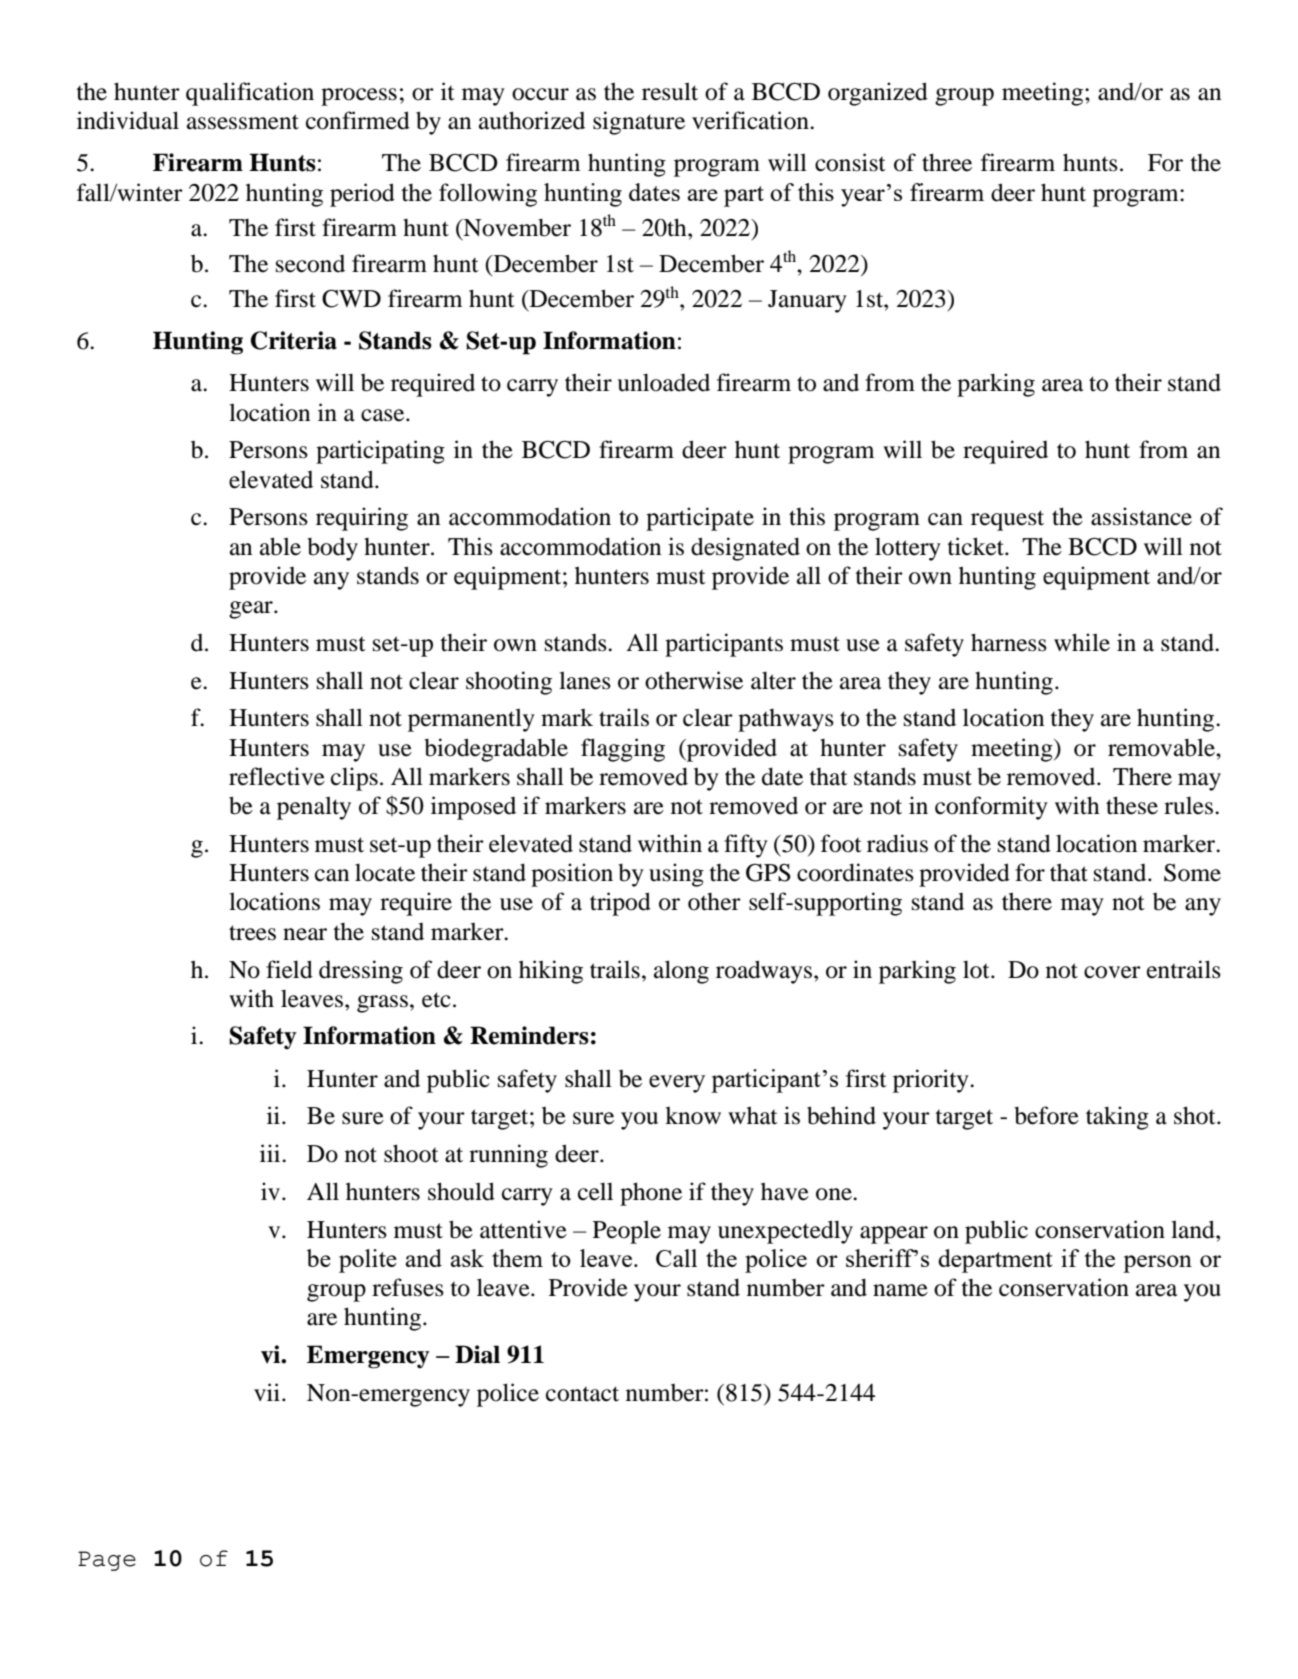 Image resolution: width=1298 pixels, height=1679 pixels. Describe the element at coordinates (362, 519) in the screenshot. I see `requiring` at that location.
